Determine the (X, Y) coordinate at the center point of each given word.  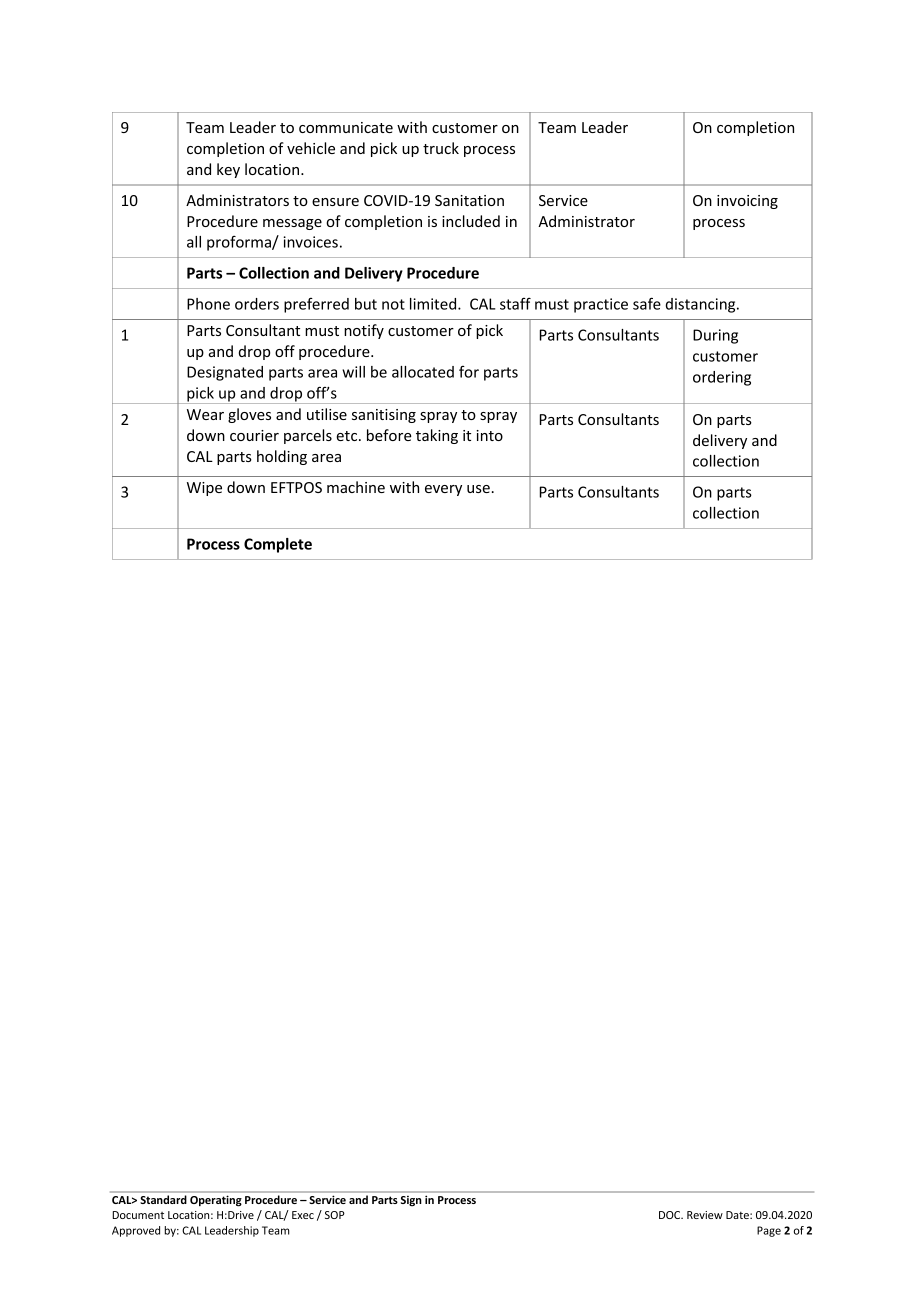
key (228, 170)
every (443, 490)
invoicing (747, 202)
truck (441, 148)
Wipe (204, 489)
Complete (278, 545)
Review (705, 1215)
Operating (216, 1201)
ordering (722, 378)
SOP (335, 1215)
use (478, 489)
